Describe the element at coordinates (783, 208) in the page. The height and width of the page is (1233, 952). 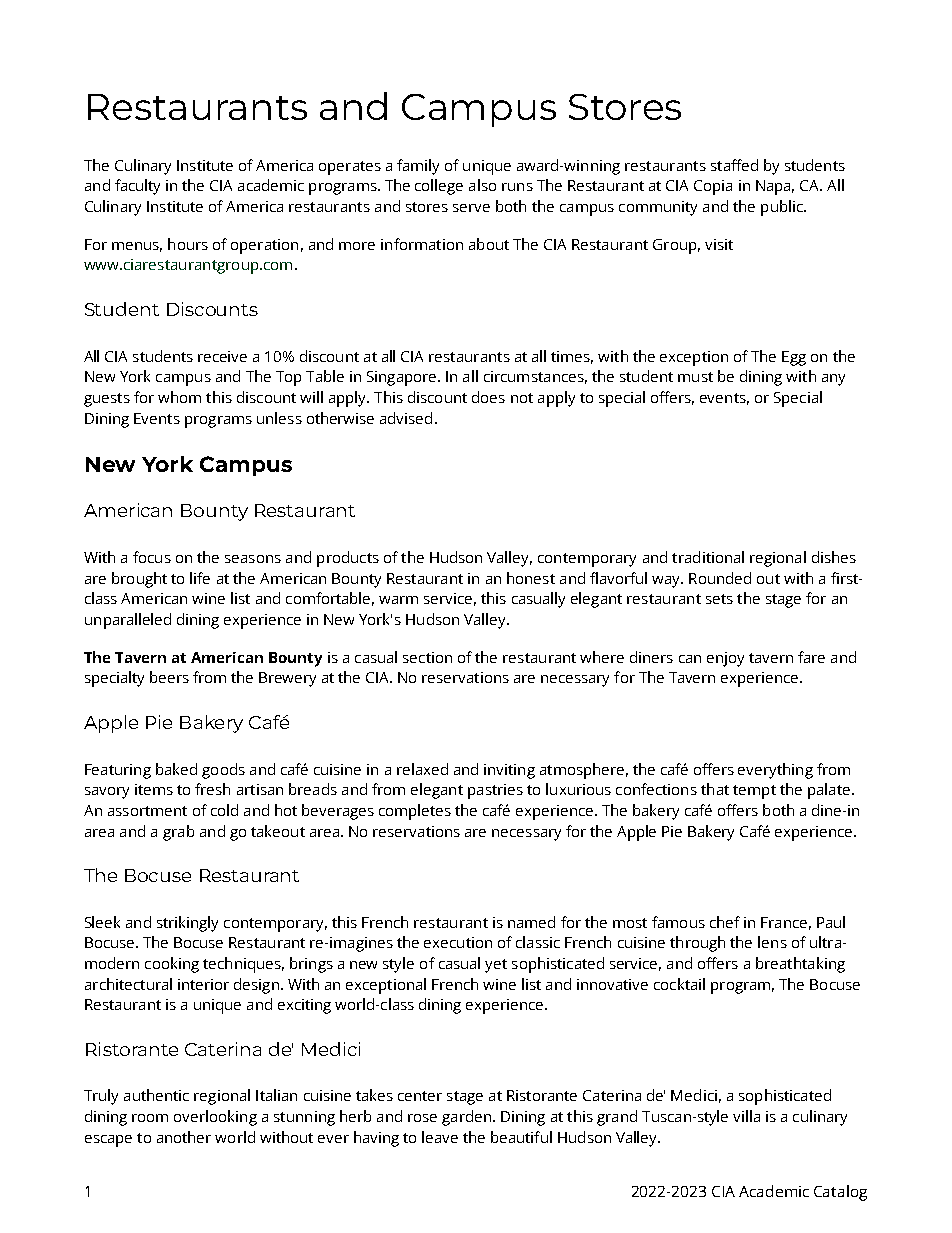
I see `public` at that location.
